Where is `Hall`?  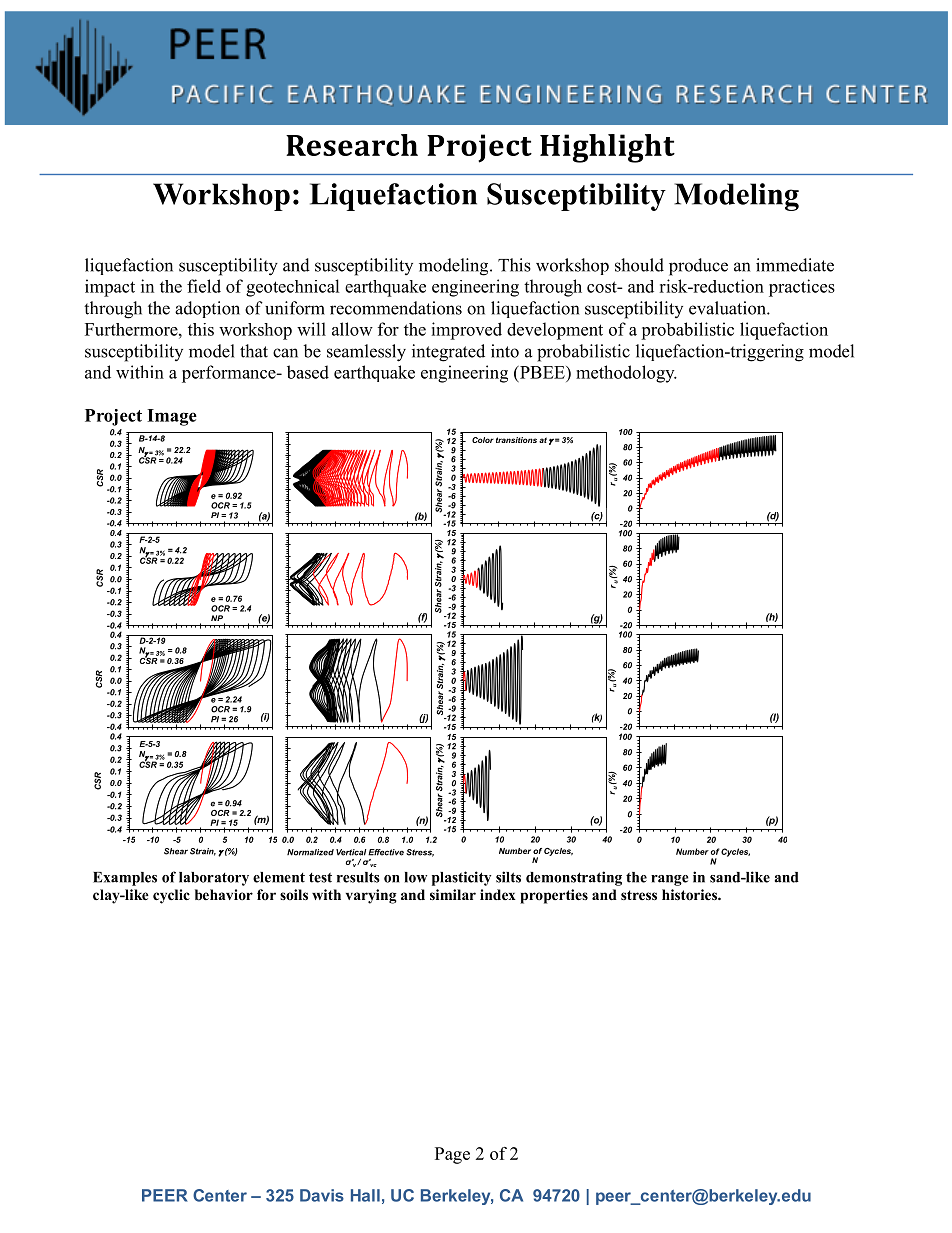 Hall is located at coordinates (365, 1195).
